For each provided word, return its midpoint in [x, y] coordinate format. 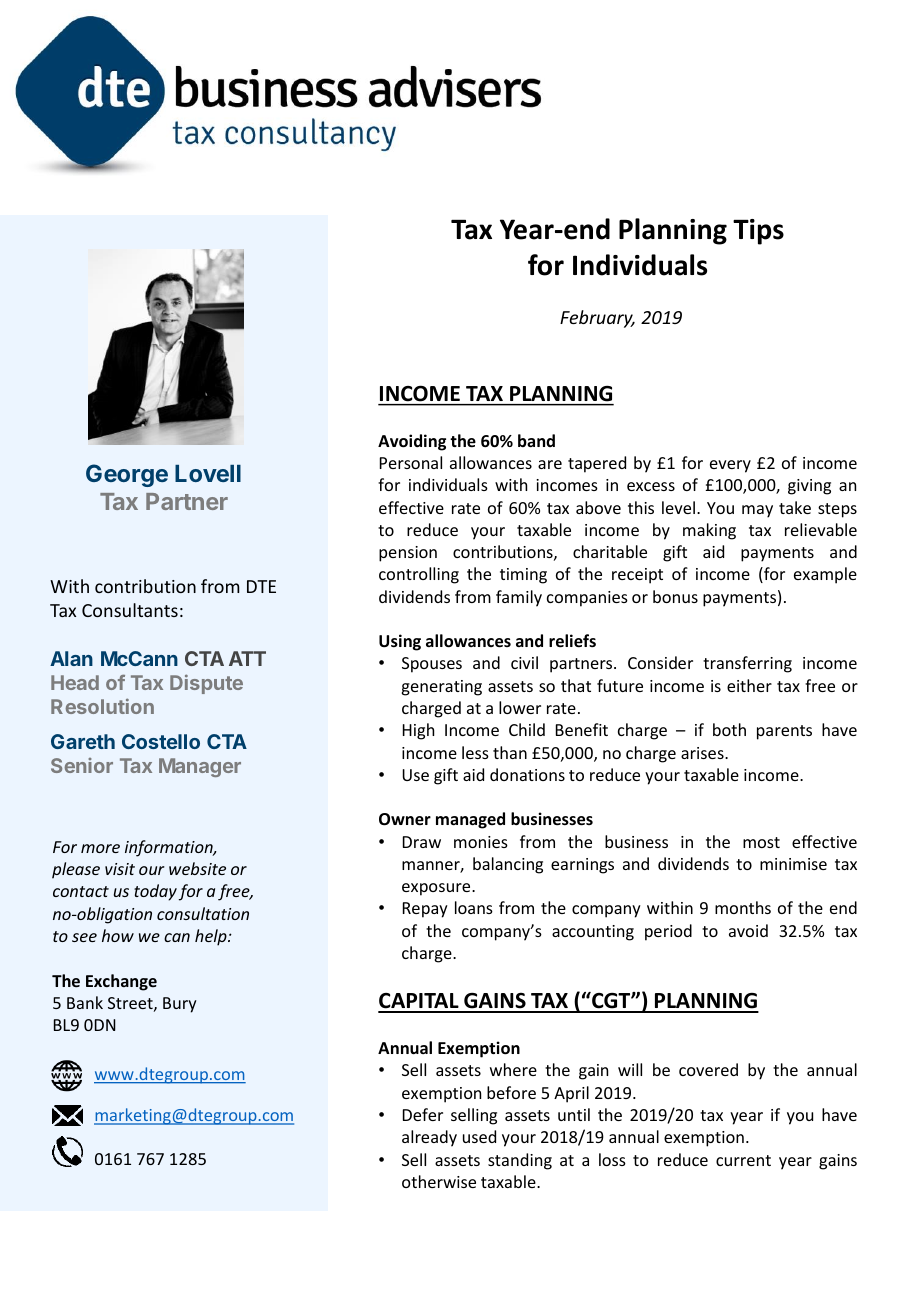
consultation [203, 913]
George [127, 475]
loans [474, 907]
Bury [180, 1005]
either [749, 685]
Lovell [208, 473]
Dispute [206, 684]
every [730, 466]
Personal [411, 462]
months [743, 907]
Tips [758, 232]
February [597, 319]
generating [441, 688]
